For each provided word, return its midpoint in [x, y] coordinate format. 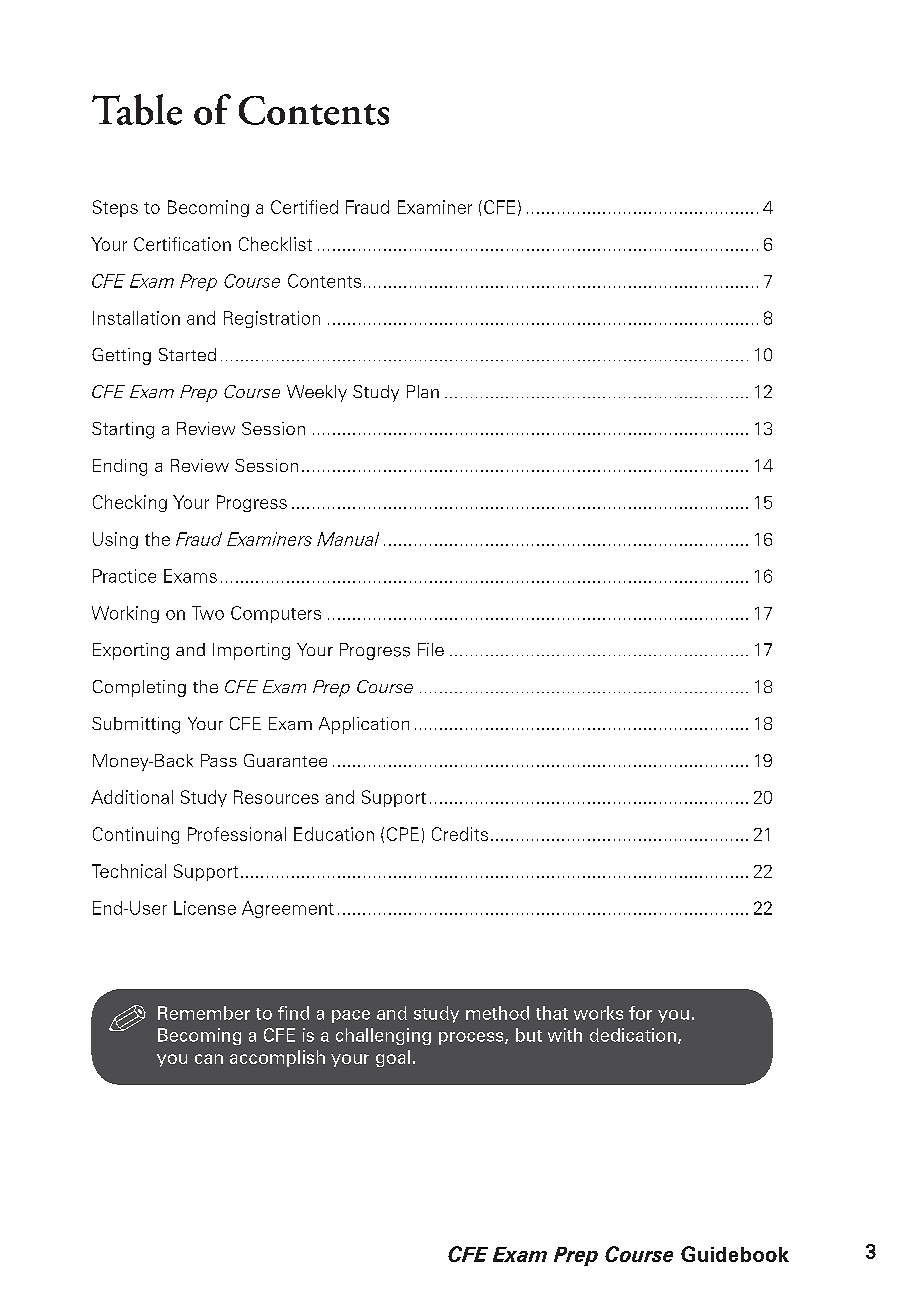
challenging [383, 1036]
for [640, 1013]
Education [334, 834]
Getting [121, 356]
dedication [633, 1035]
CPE [403, 834]
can [209, 1059]
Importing [251, 651]
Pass [219, 760]
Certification [182, 244]
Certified [304, 207]
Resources [276, 797]
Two [208, 613]
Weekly [317, 393]
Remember [204, 1013]
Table [137, 109]
